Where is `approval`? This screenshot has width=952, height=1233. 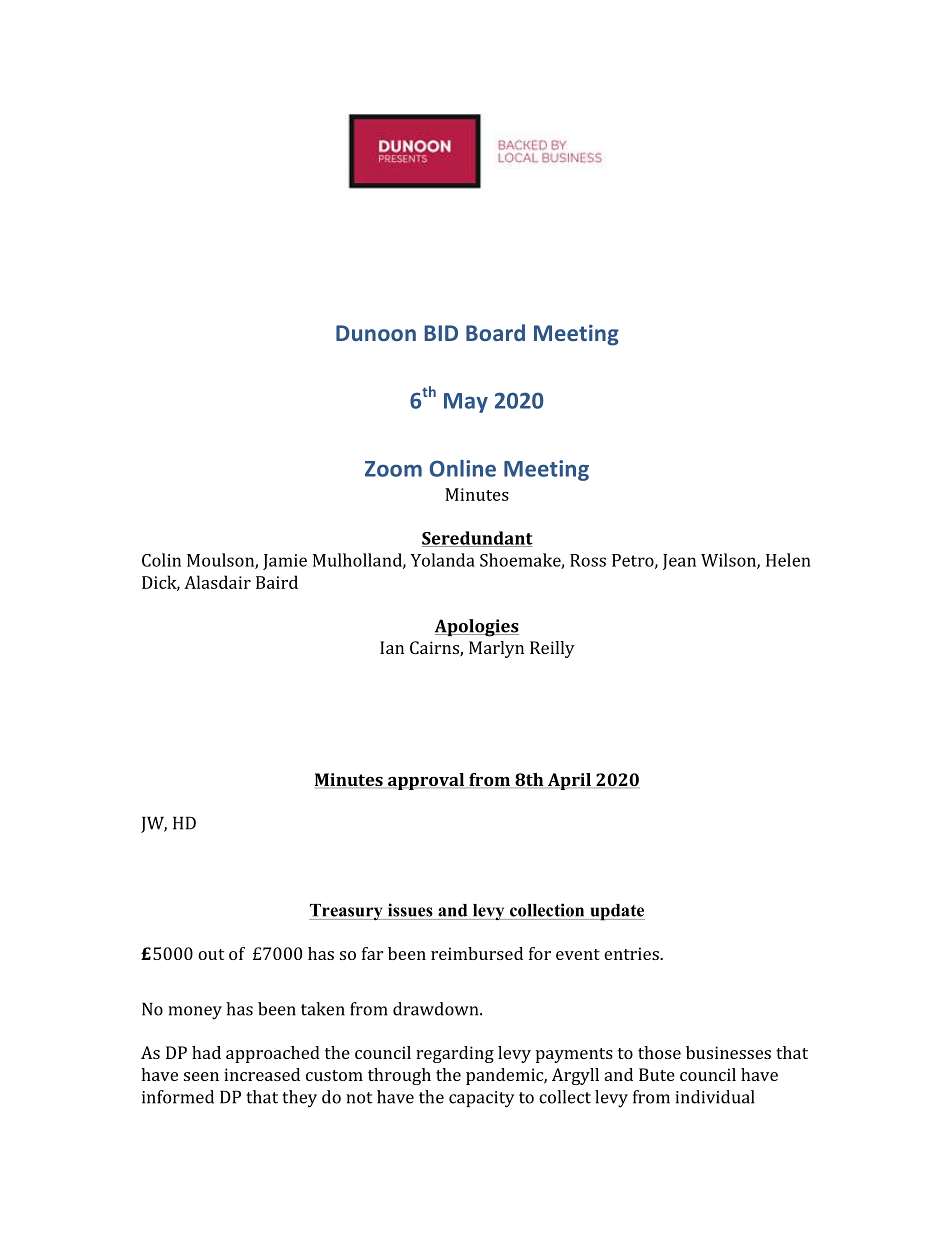 approval is located at coordinates (426, 781).
